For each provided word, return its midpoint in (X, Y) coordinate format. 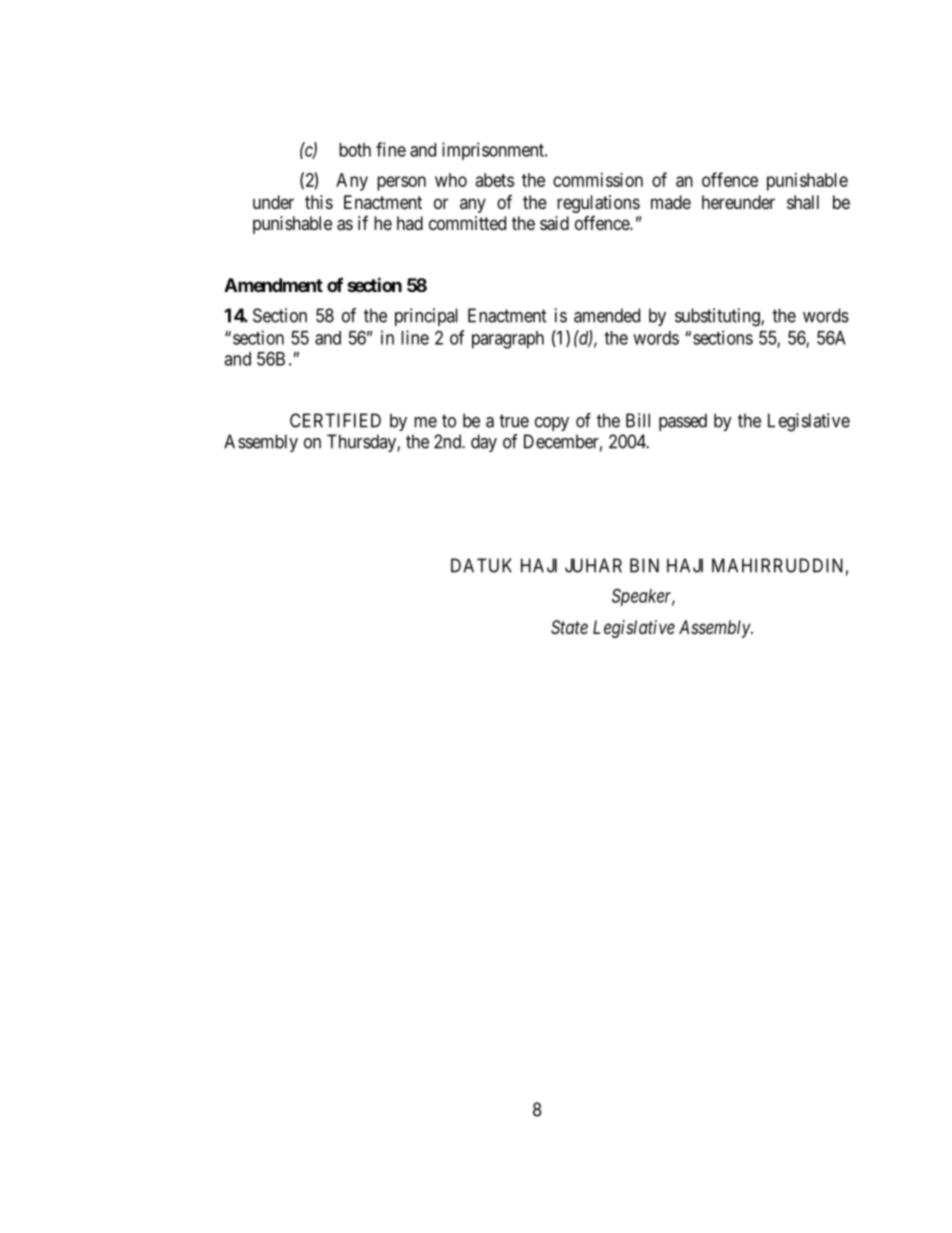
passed (683, 422)
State (569, 627)
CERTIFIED (335, 420)
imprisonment (494, 151)
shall (803, 202)
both (355, 150)
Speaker (643, 597)
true (514, 421)
